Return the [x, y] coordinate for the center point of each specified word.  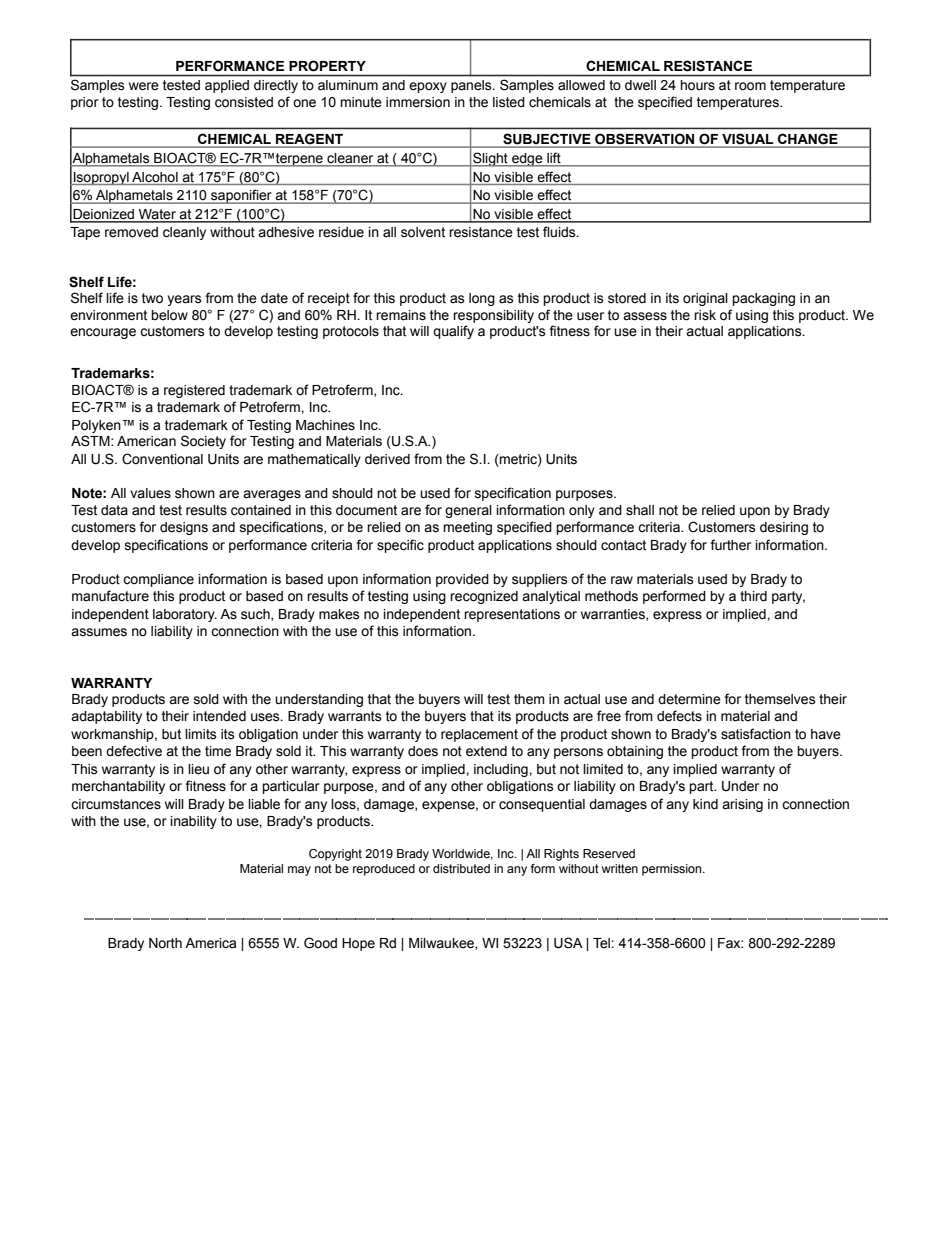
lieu [198, 769]
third [753, 596]
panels [472, 86]
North [165, 943]
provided [462, 580]
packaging [763, 299]
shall [640, 510]
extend [486, 751]
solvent [423, 232]
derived [387, 459]
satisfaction [756, 734]
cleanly [184, 233]
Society [203, 442]
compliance [158, 580]
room [750, 86]
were [144, 86]
